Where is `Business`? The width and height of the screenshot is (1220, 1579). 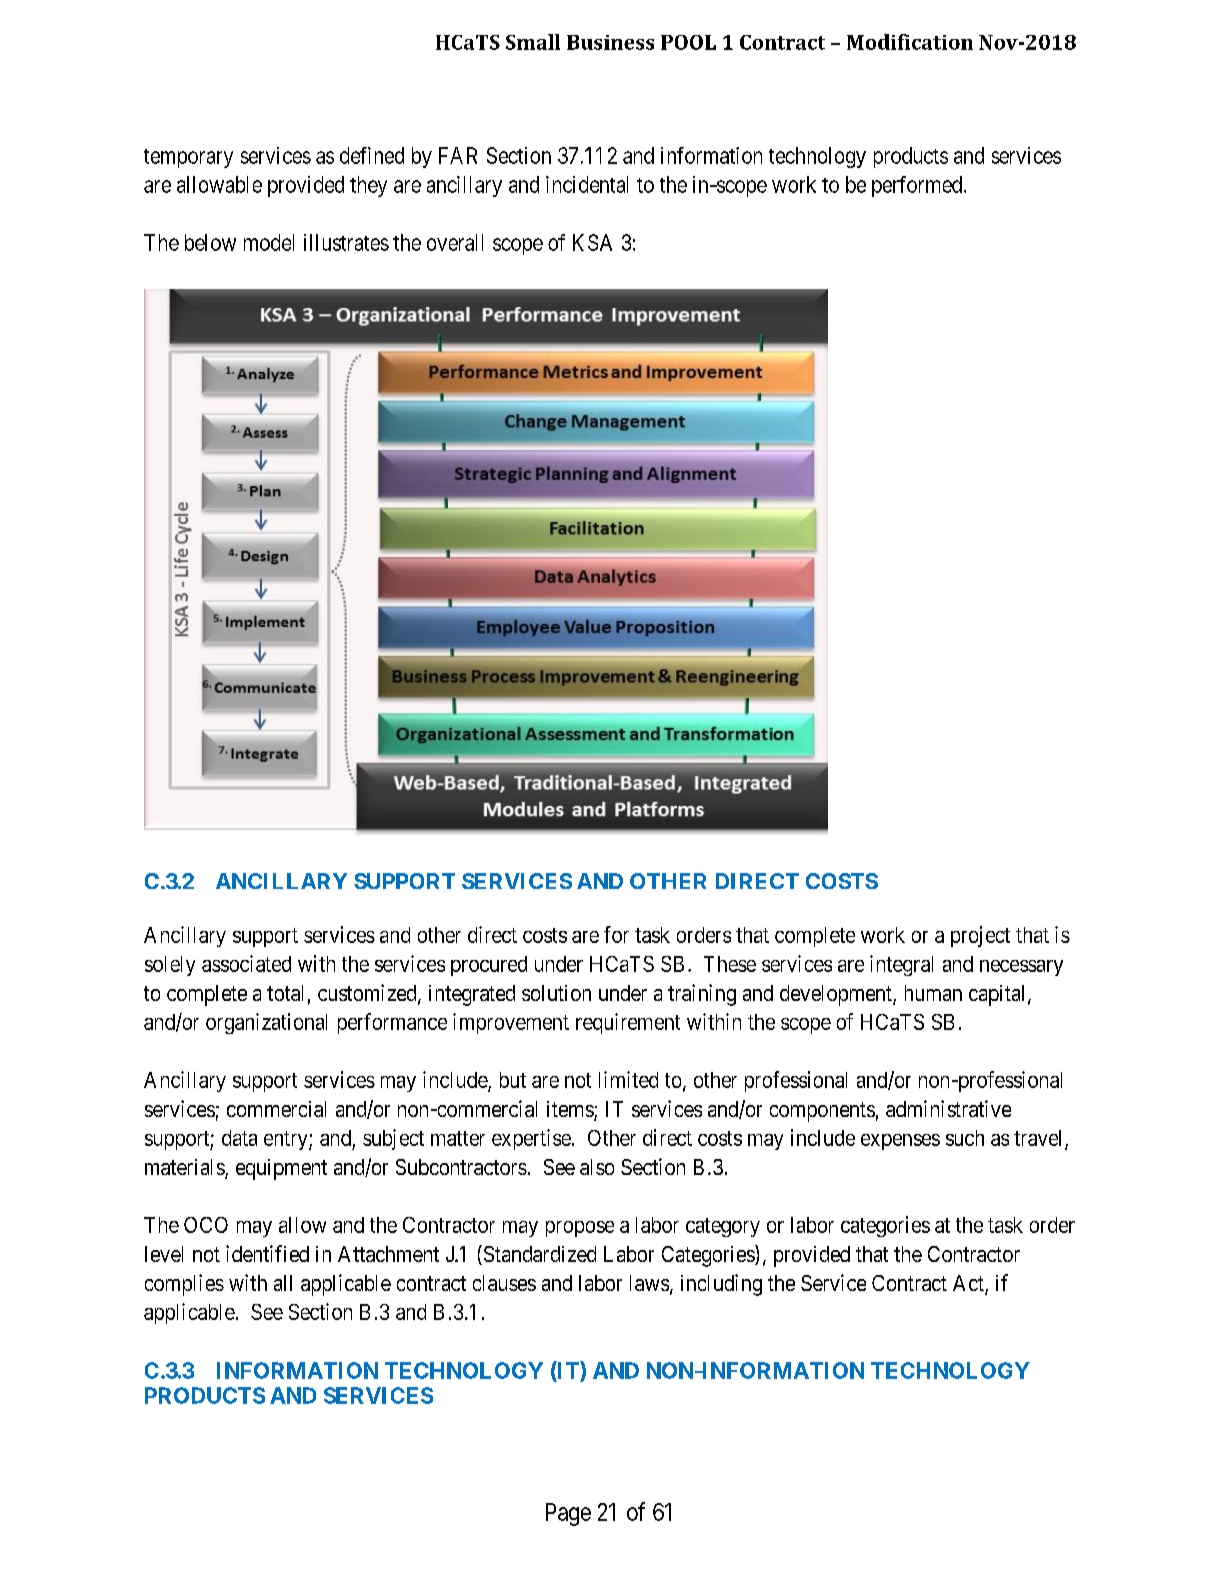 Business is located at coordinates (610, 42).
